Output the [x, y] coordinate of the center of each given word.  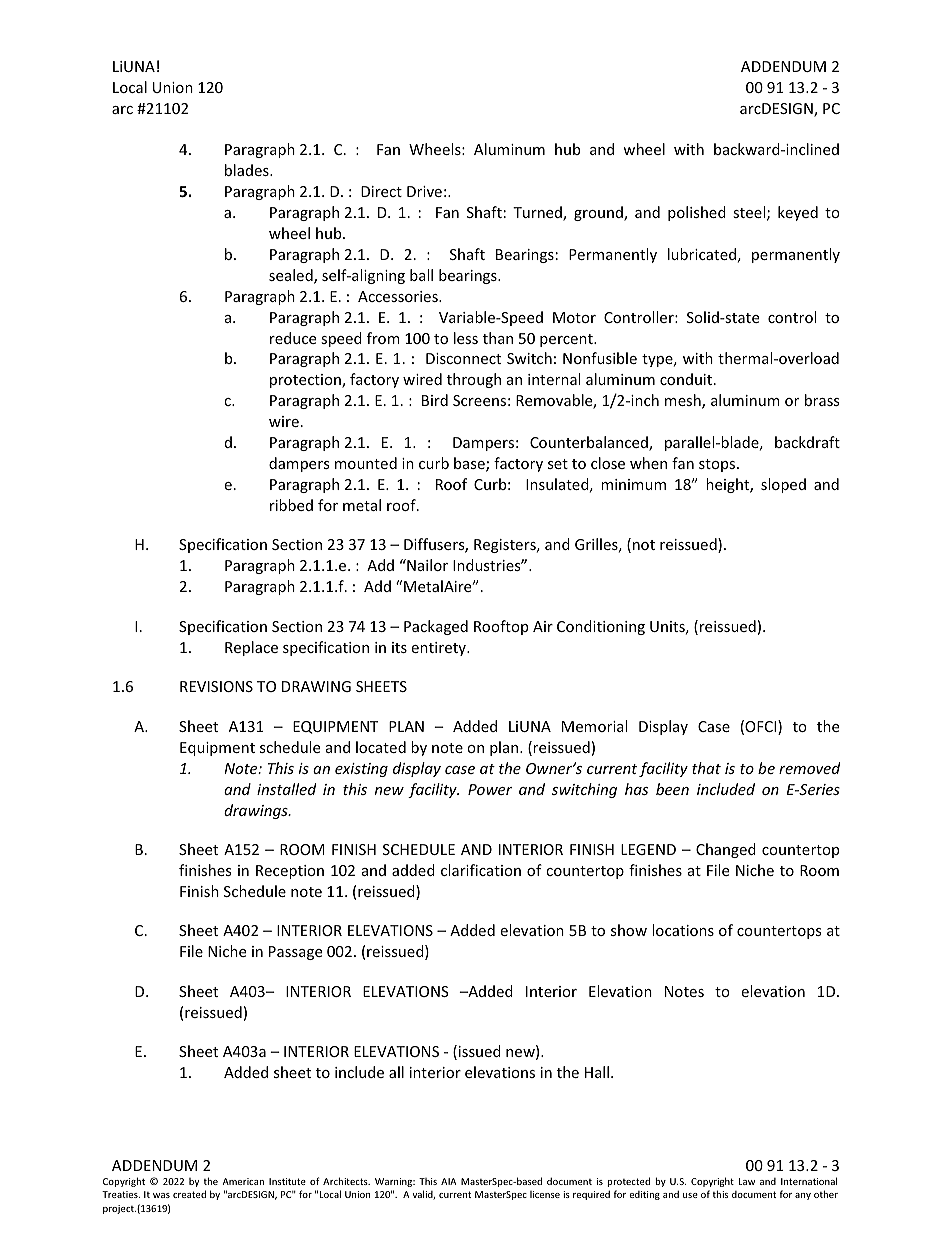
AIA [448, 1181]
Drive [424, 191]
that [706, 768]
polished [697, 213]
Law [747, 1181]
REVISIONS [216, 686]
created [189, 1194]
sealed [292, 276]
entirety [439, 649]
